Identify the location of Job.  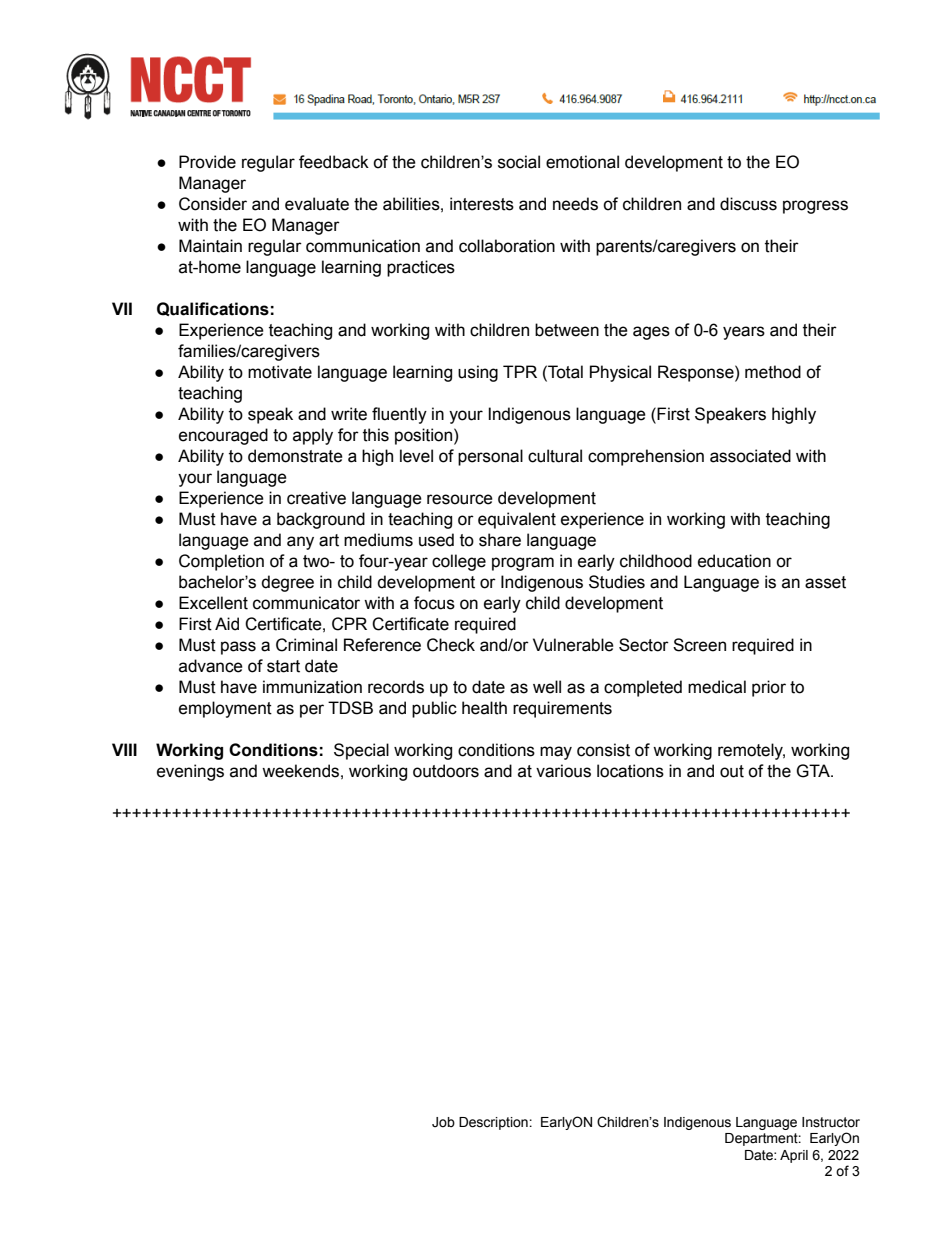
(443, 1122).
